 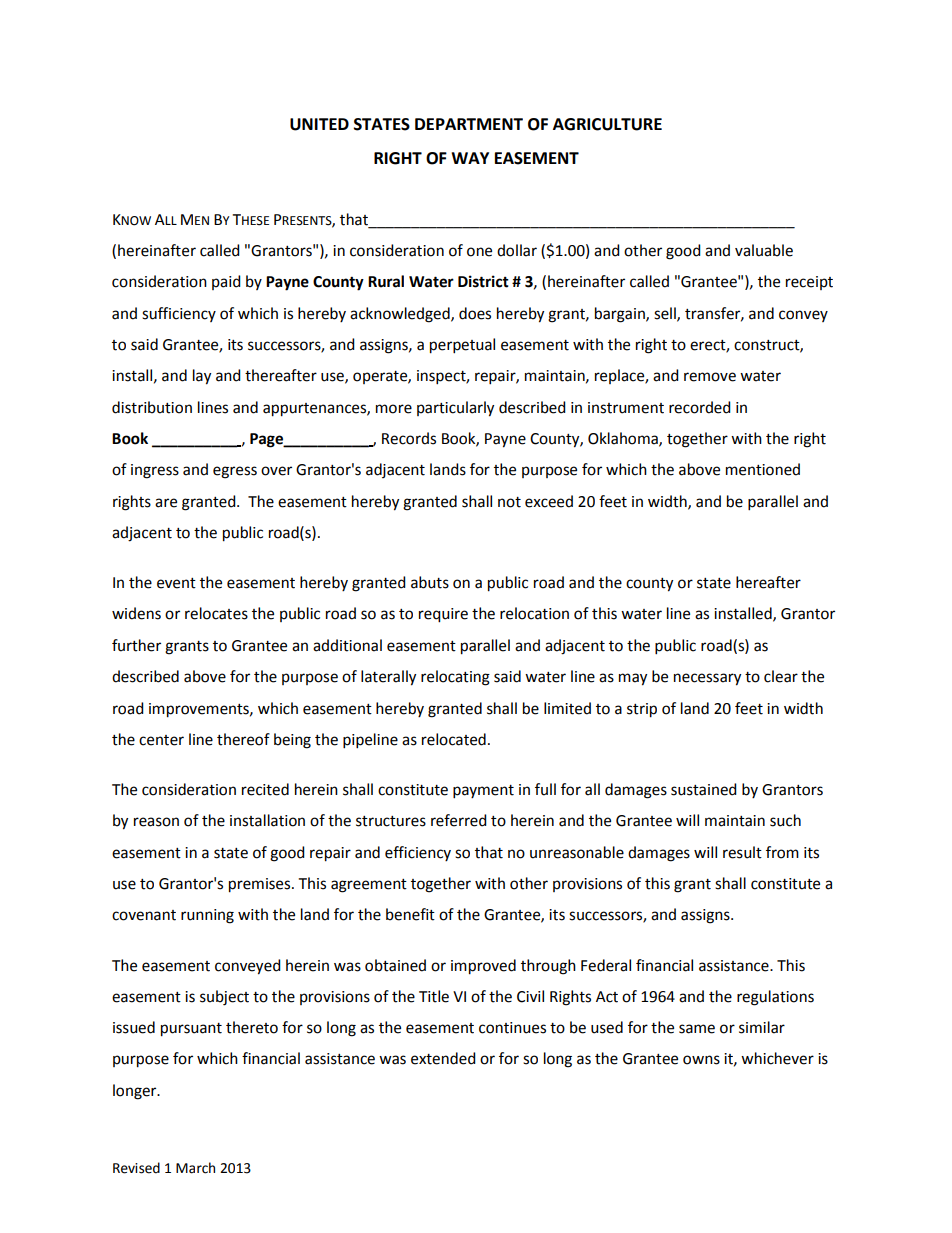 What do you see at coordinates (319, 124) in the image?
I see `UNITED` at bounding box center [319, 124].
